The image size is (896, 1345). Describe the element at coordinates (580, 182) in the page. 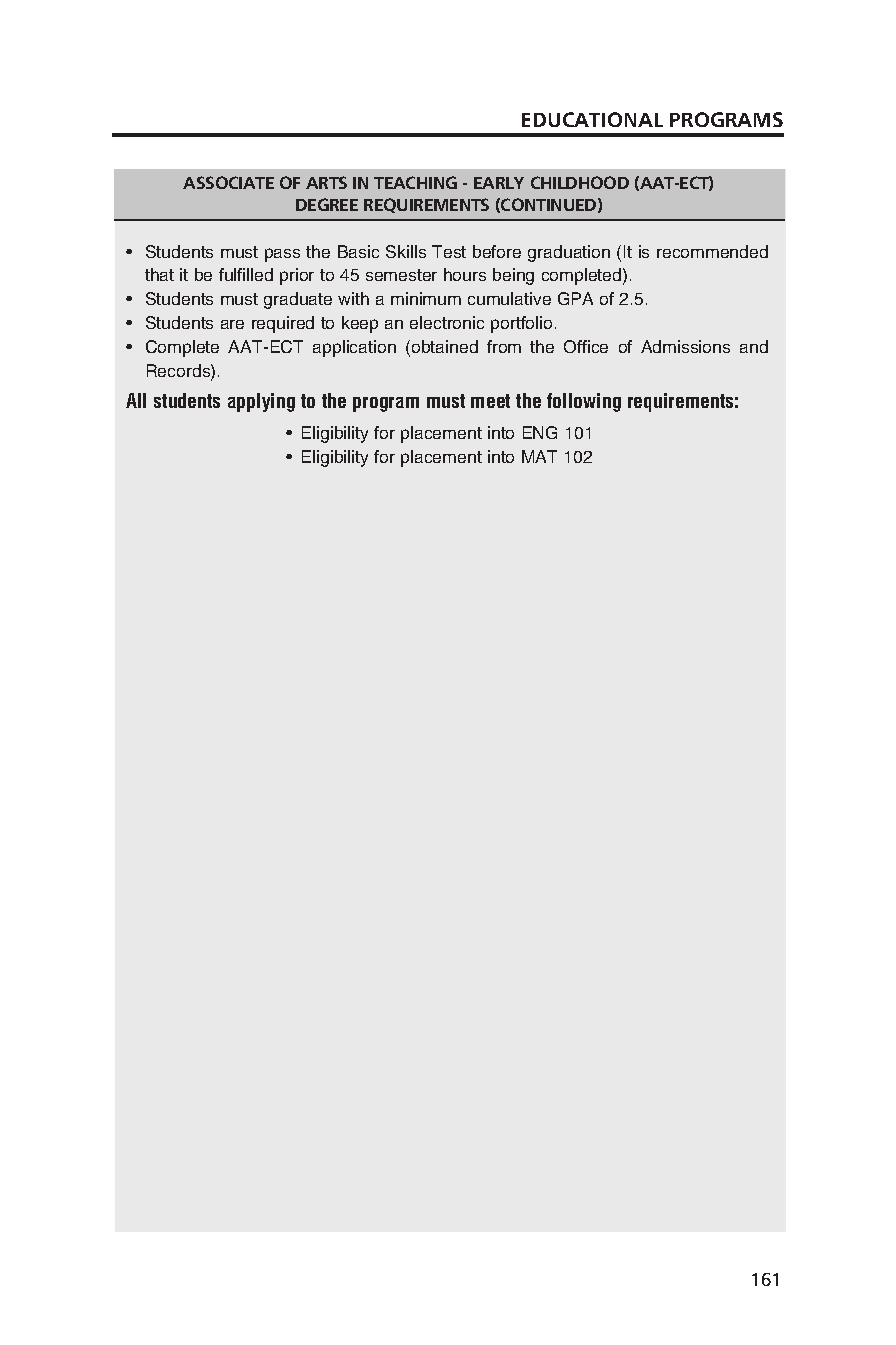

I see `CHILDHOOD` at that location.
